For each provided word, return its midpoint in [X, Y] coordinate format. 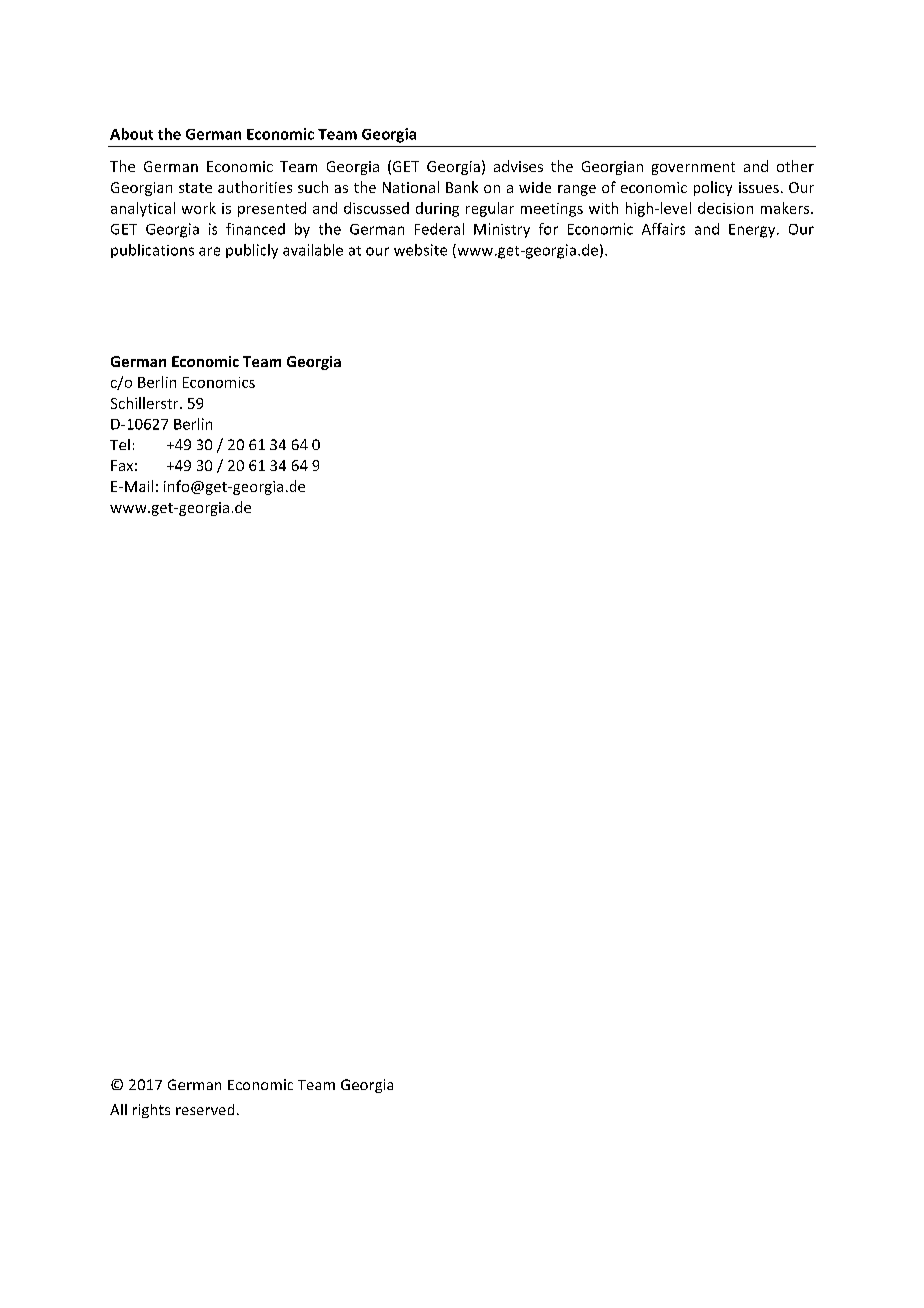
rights [151, 1111]
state [195, 188]
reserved [205, 1109]
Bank [462, 187]
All [118, 1109]
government [693, 168]
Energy [753, 231]
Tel [120, 444]
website [420, 250]
